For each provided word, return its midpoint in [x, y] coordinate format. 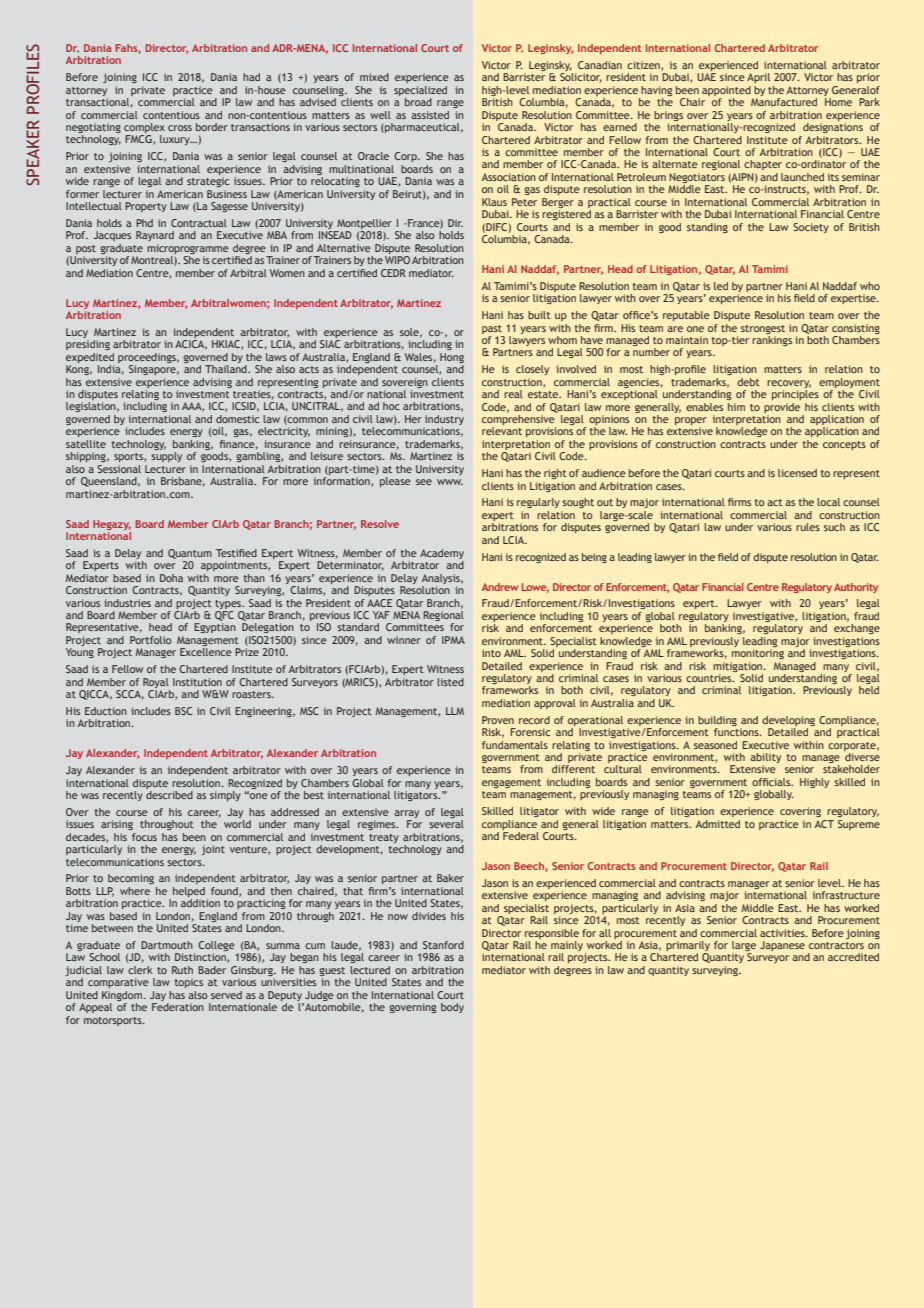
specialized [420, 91]
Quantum [190, 554]
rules [808, 527]
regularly [538, 503]
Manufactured [784, 102]
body [452, 1008]
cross [180, 128]
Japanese [782, 946]
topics [189, 983]
